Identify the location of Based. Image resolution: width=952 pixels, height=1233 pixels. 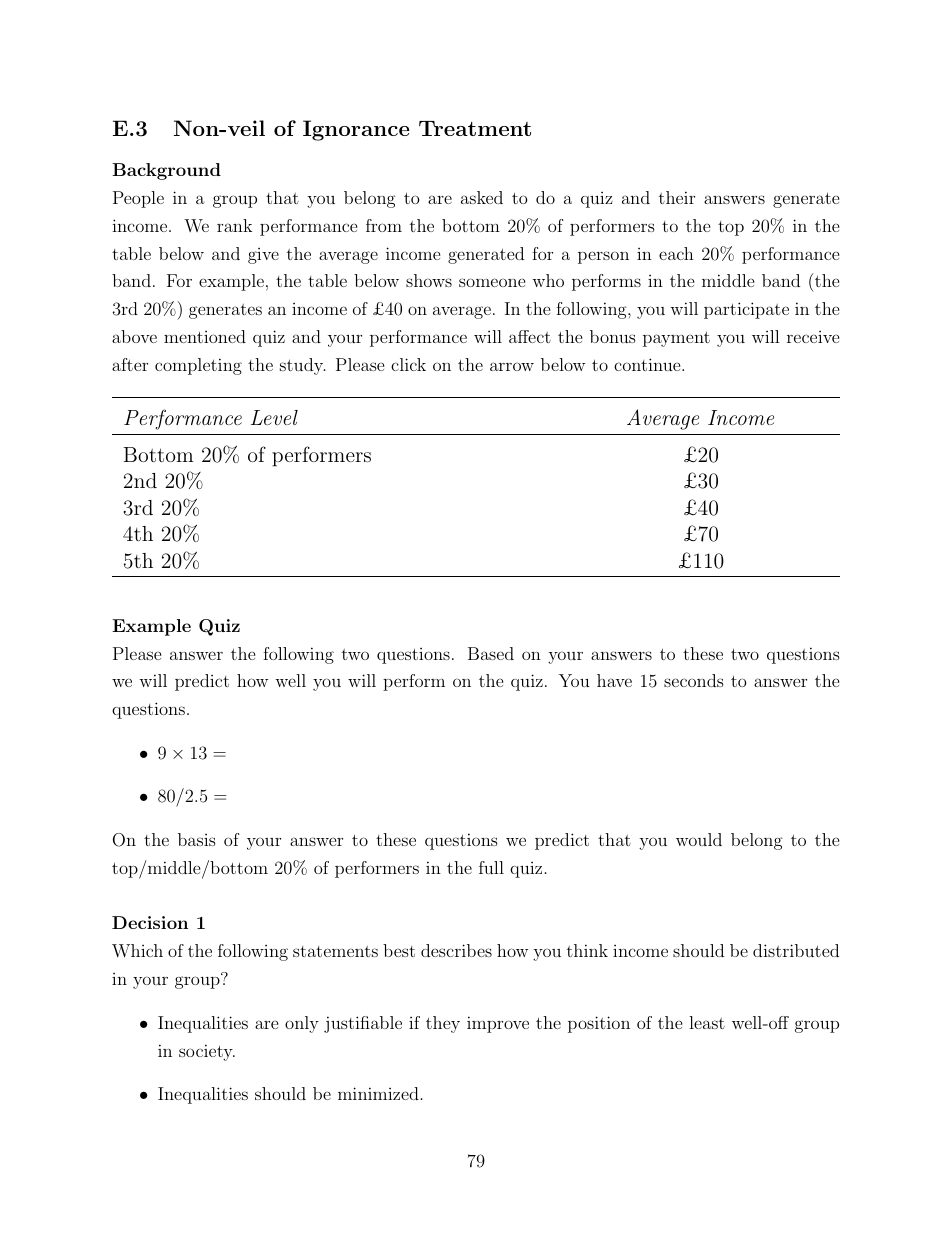
(491, 653).
